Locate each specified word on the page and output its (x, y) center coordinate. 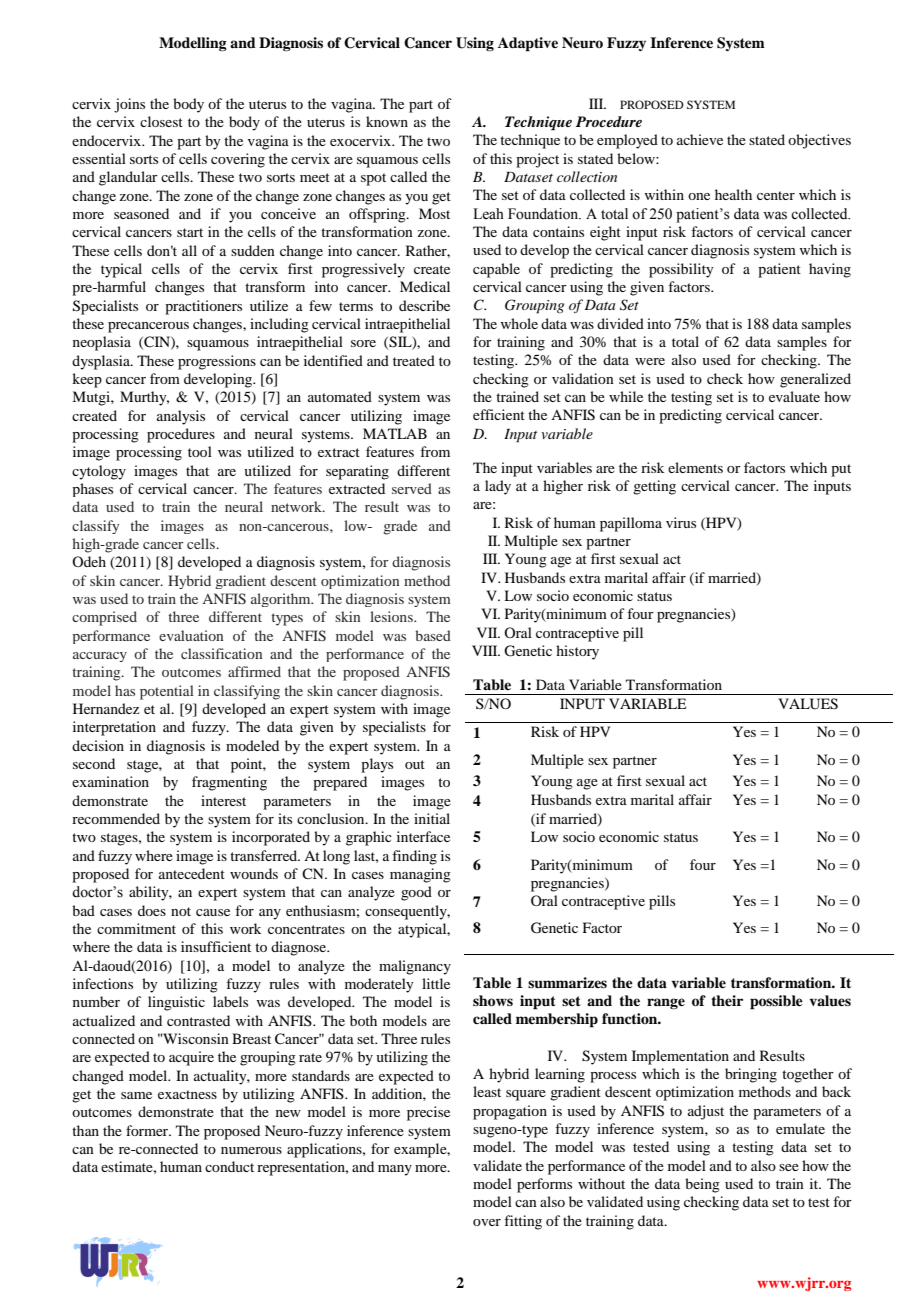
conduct (229, 1166)
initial (432, 818)
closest (161, 121)
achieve (700, 139)
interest (223, 800)
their (727, 1000)
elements (695, 467)
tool (200, 451)
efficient (499, 414)
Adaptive (528, 44)
